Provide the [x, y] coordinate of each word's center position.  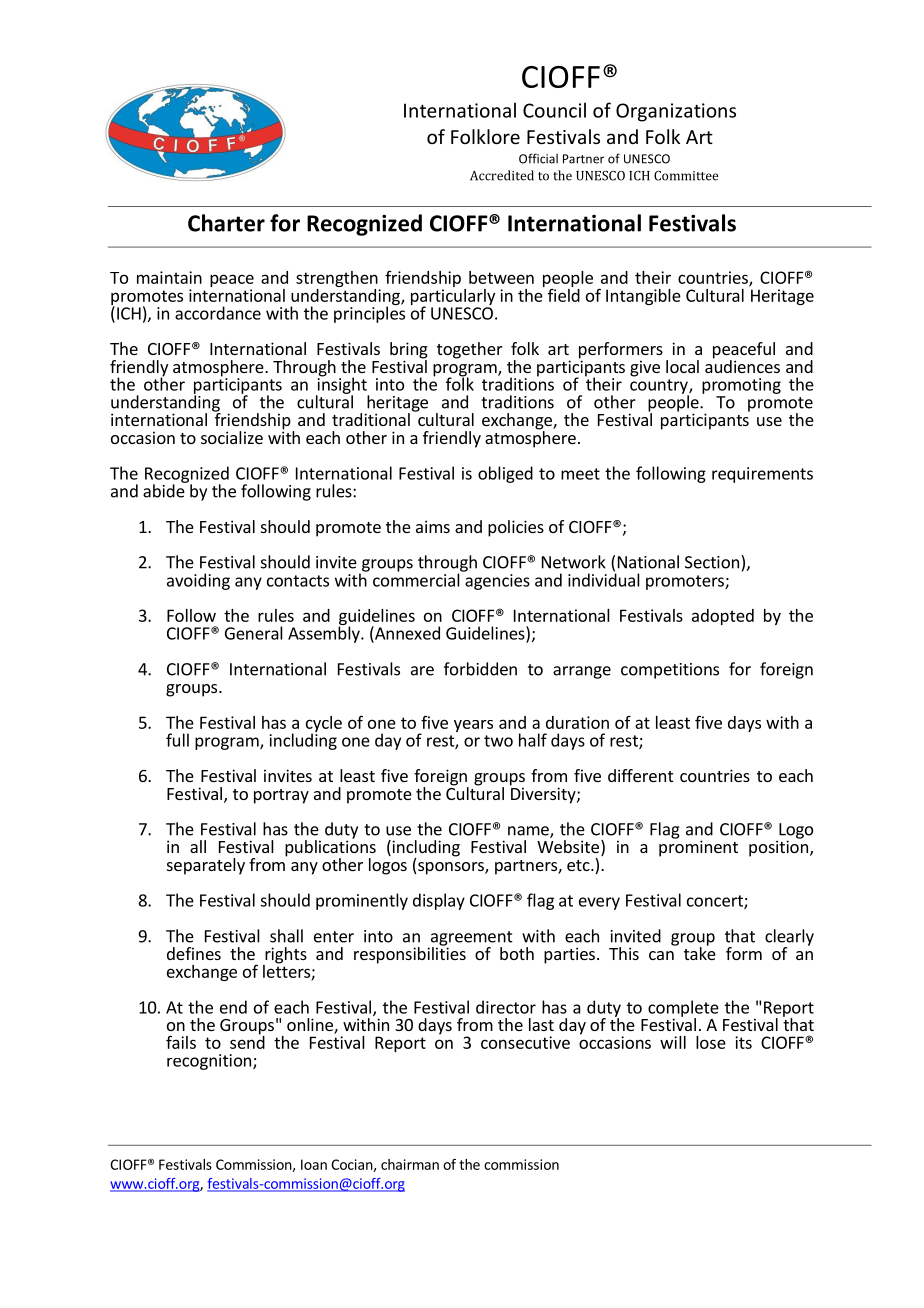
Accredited [502, 175]
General [254, 633]
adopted [723, 617]
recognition [209, 1062]
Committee [686, 176]
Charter [226, 223]
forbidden [480, 669]
